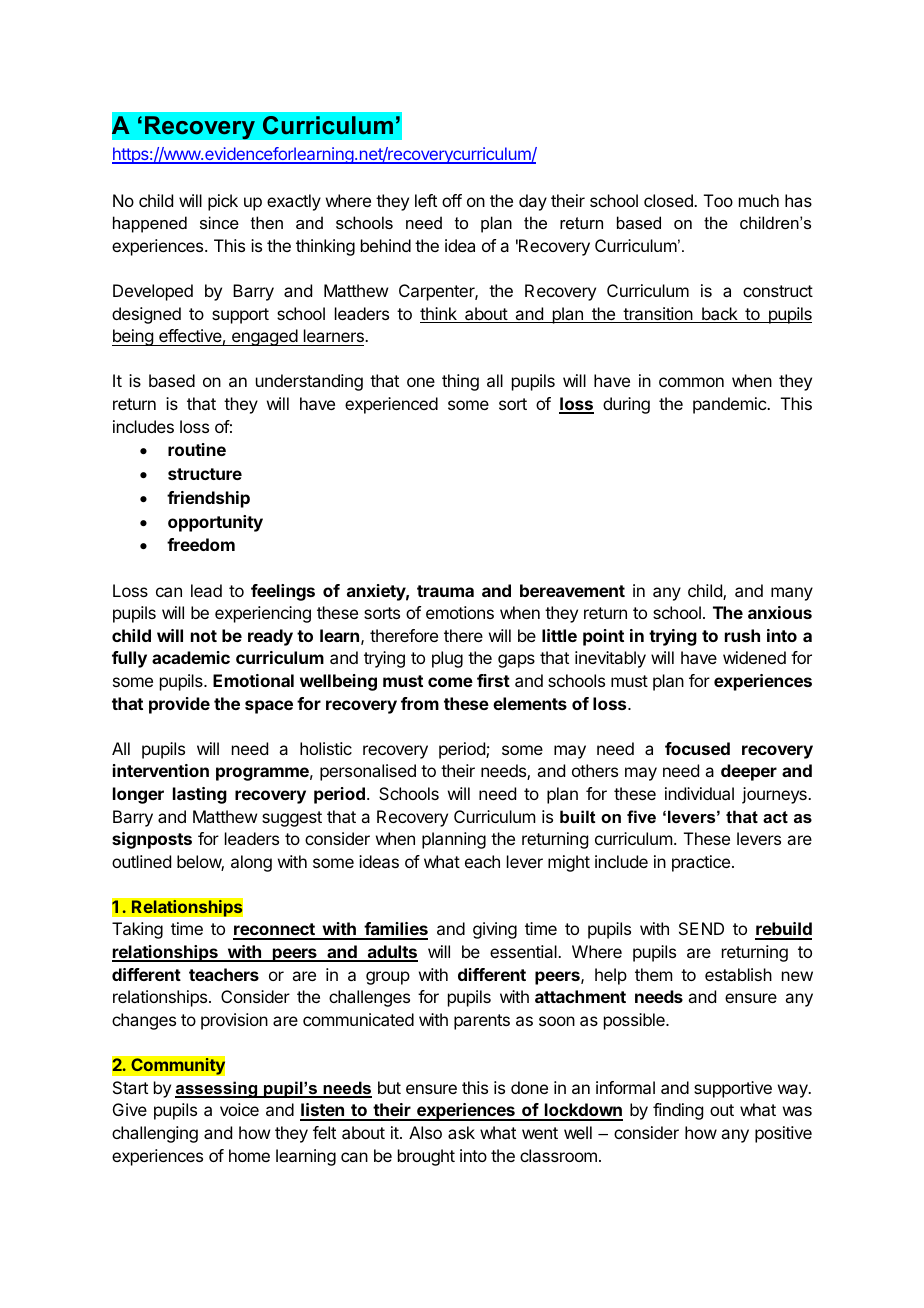 The width and height of the screenshot is (924, 1308). I want to click on practice, so click(702, 863).
